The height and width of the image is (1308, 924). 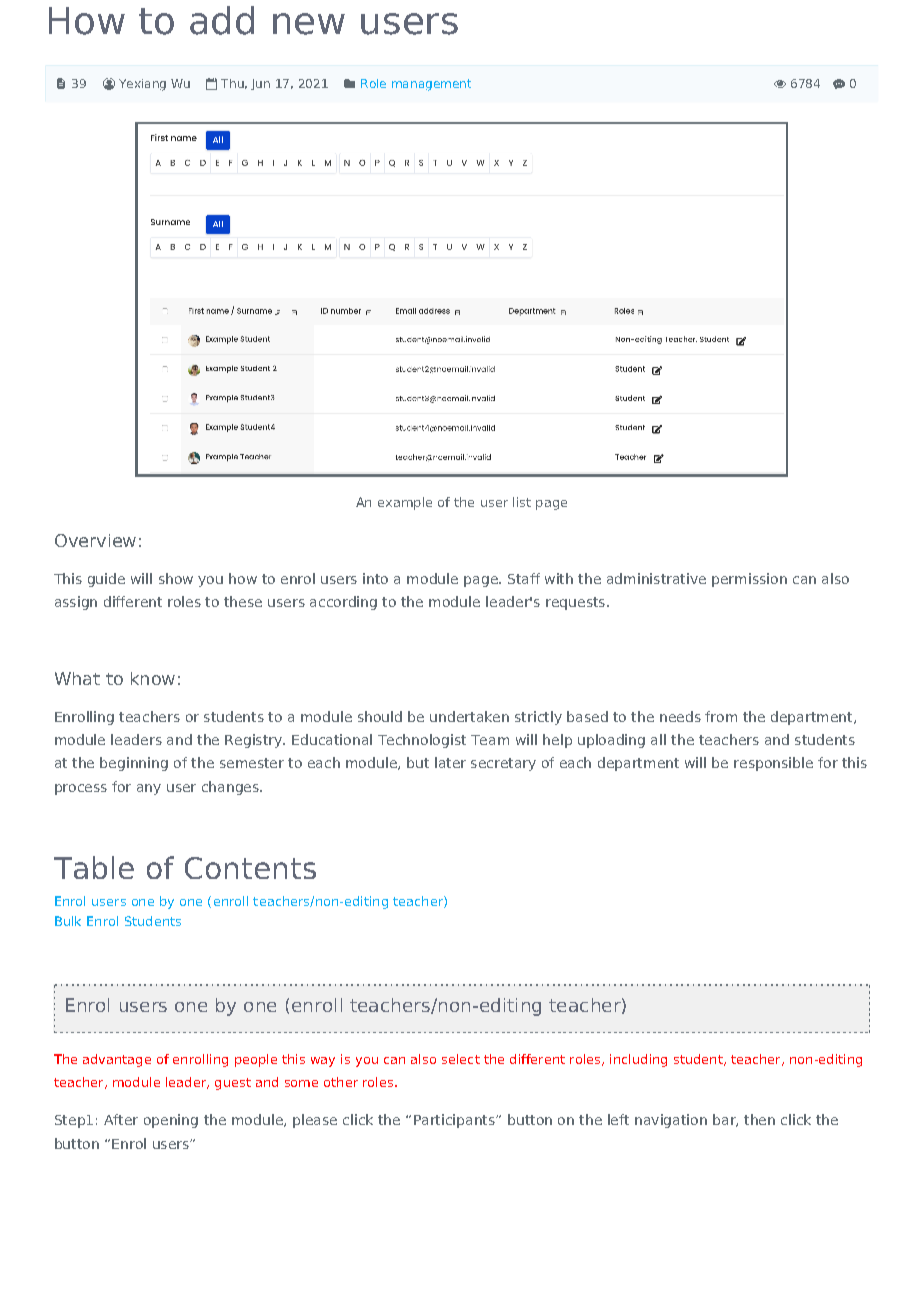 I want to click on beginning, so click(x=134, y=764).
